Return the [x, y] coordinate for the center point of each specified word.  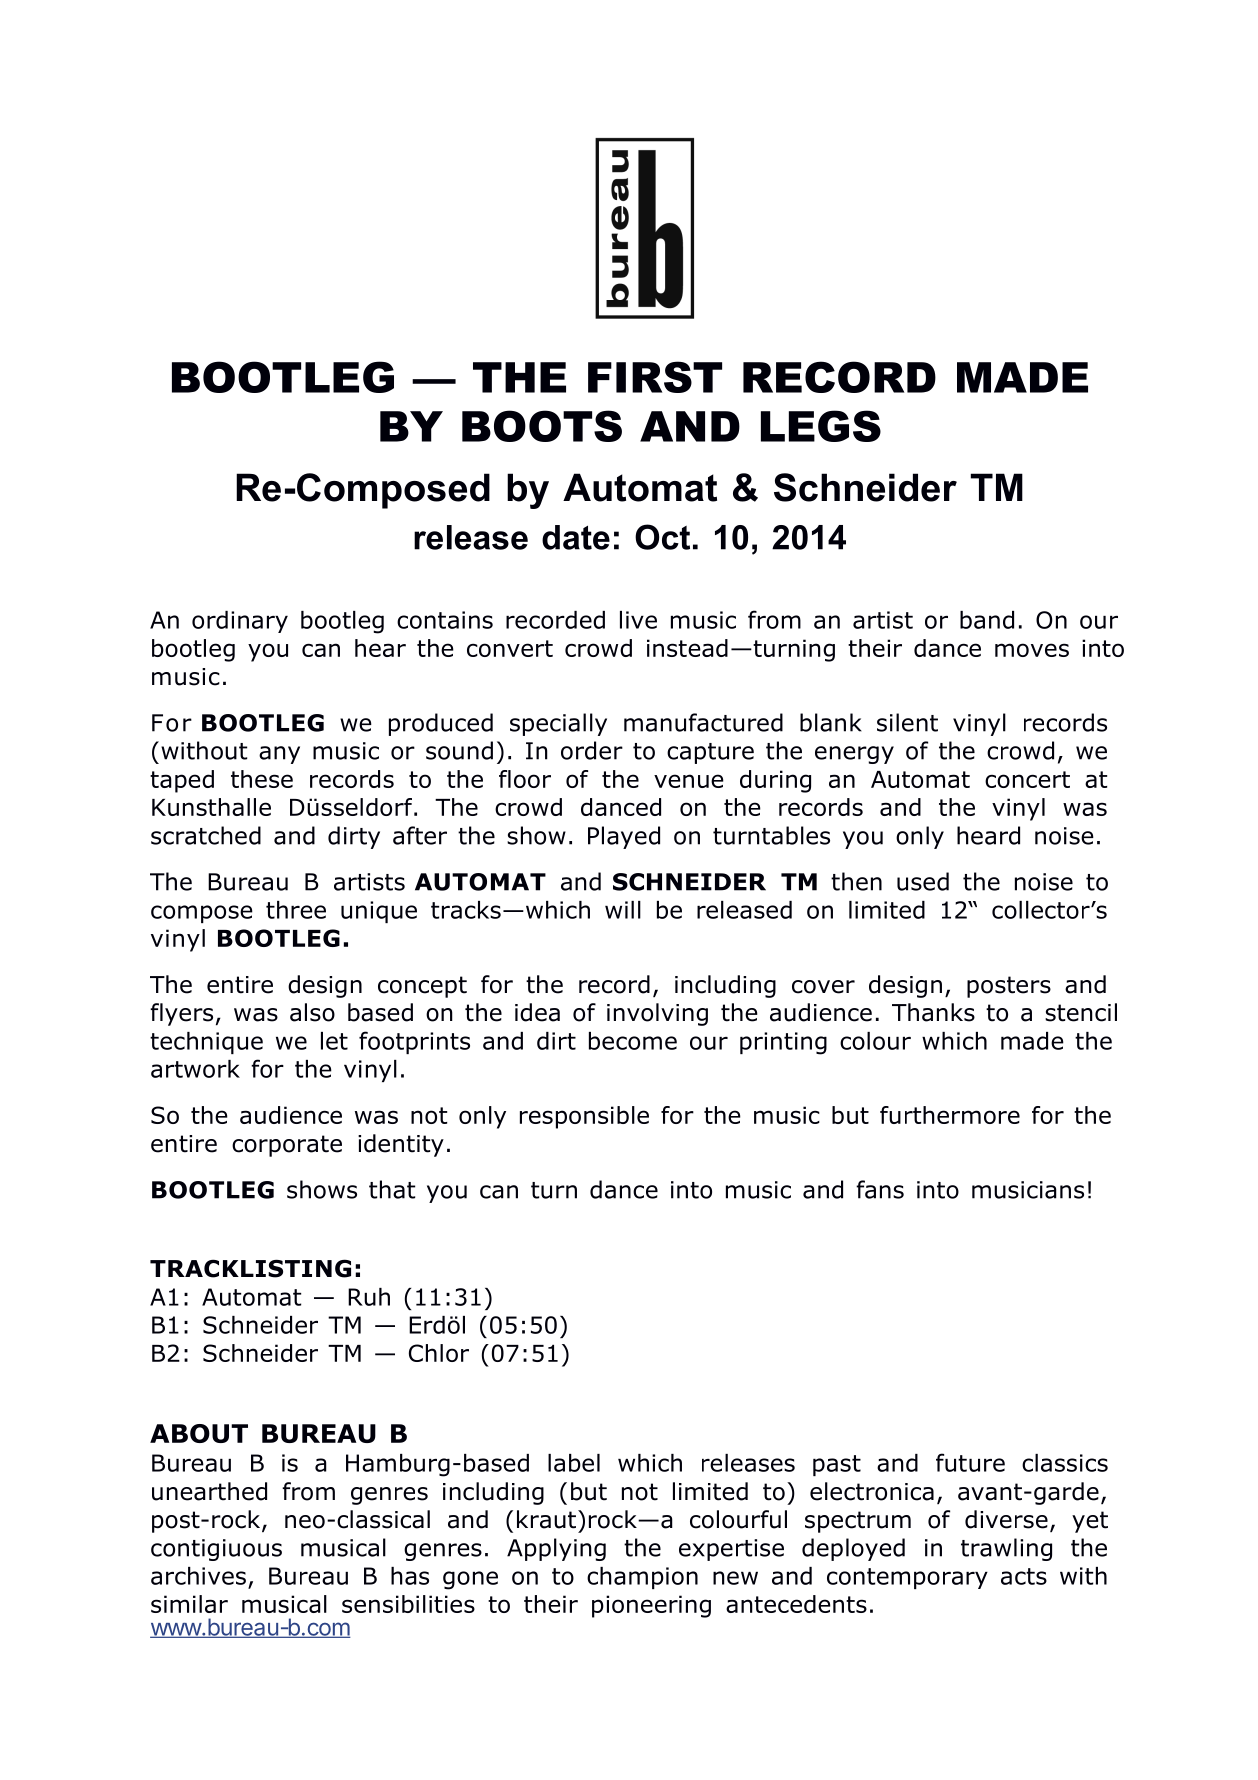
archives [198, 1576]
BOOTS [542, 426]
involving [657, 1014]
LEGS [821, 426]
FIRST [655, 377]
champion [642, 1578]
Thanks [933, 1012]
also [312, 1012]
